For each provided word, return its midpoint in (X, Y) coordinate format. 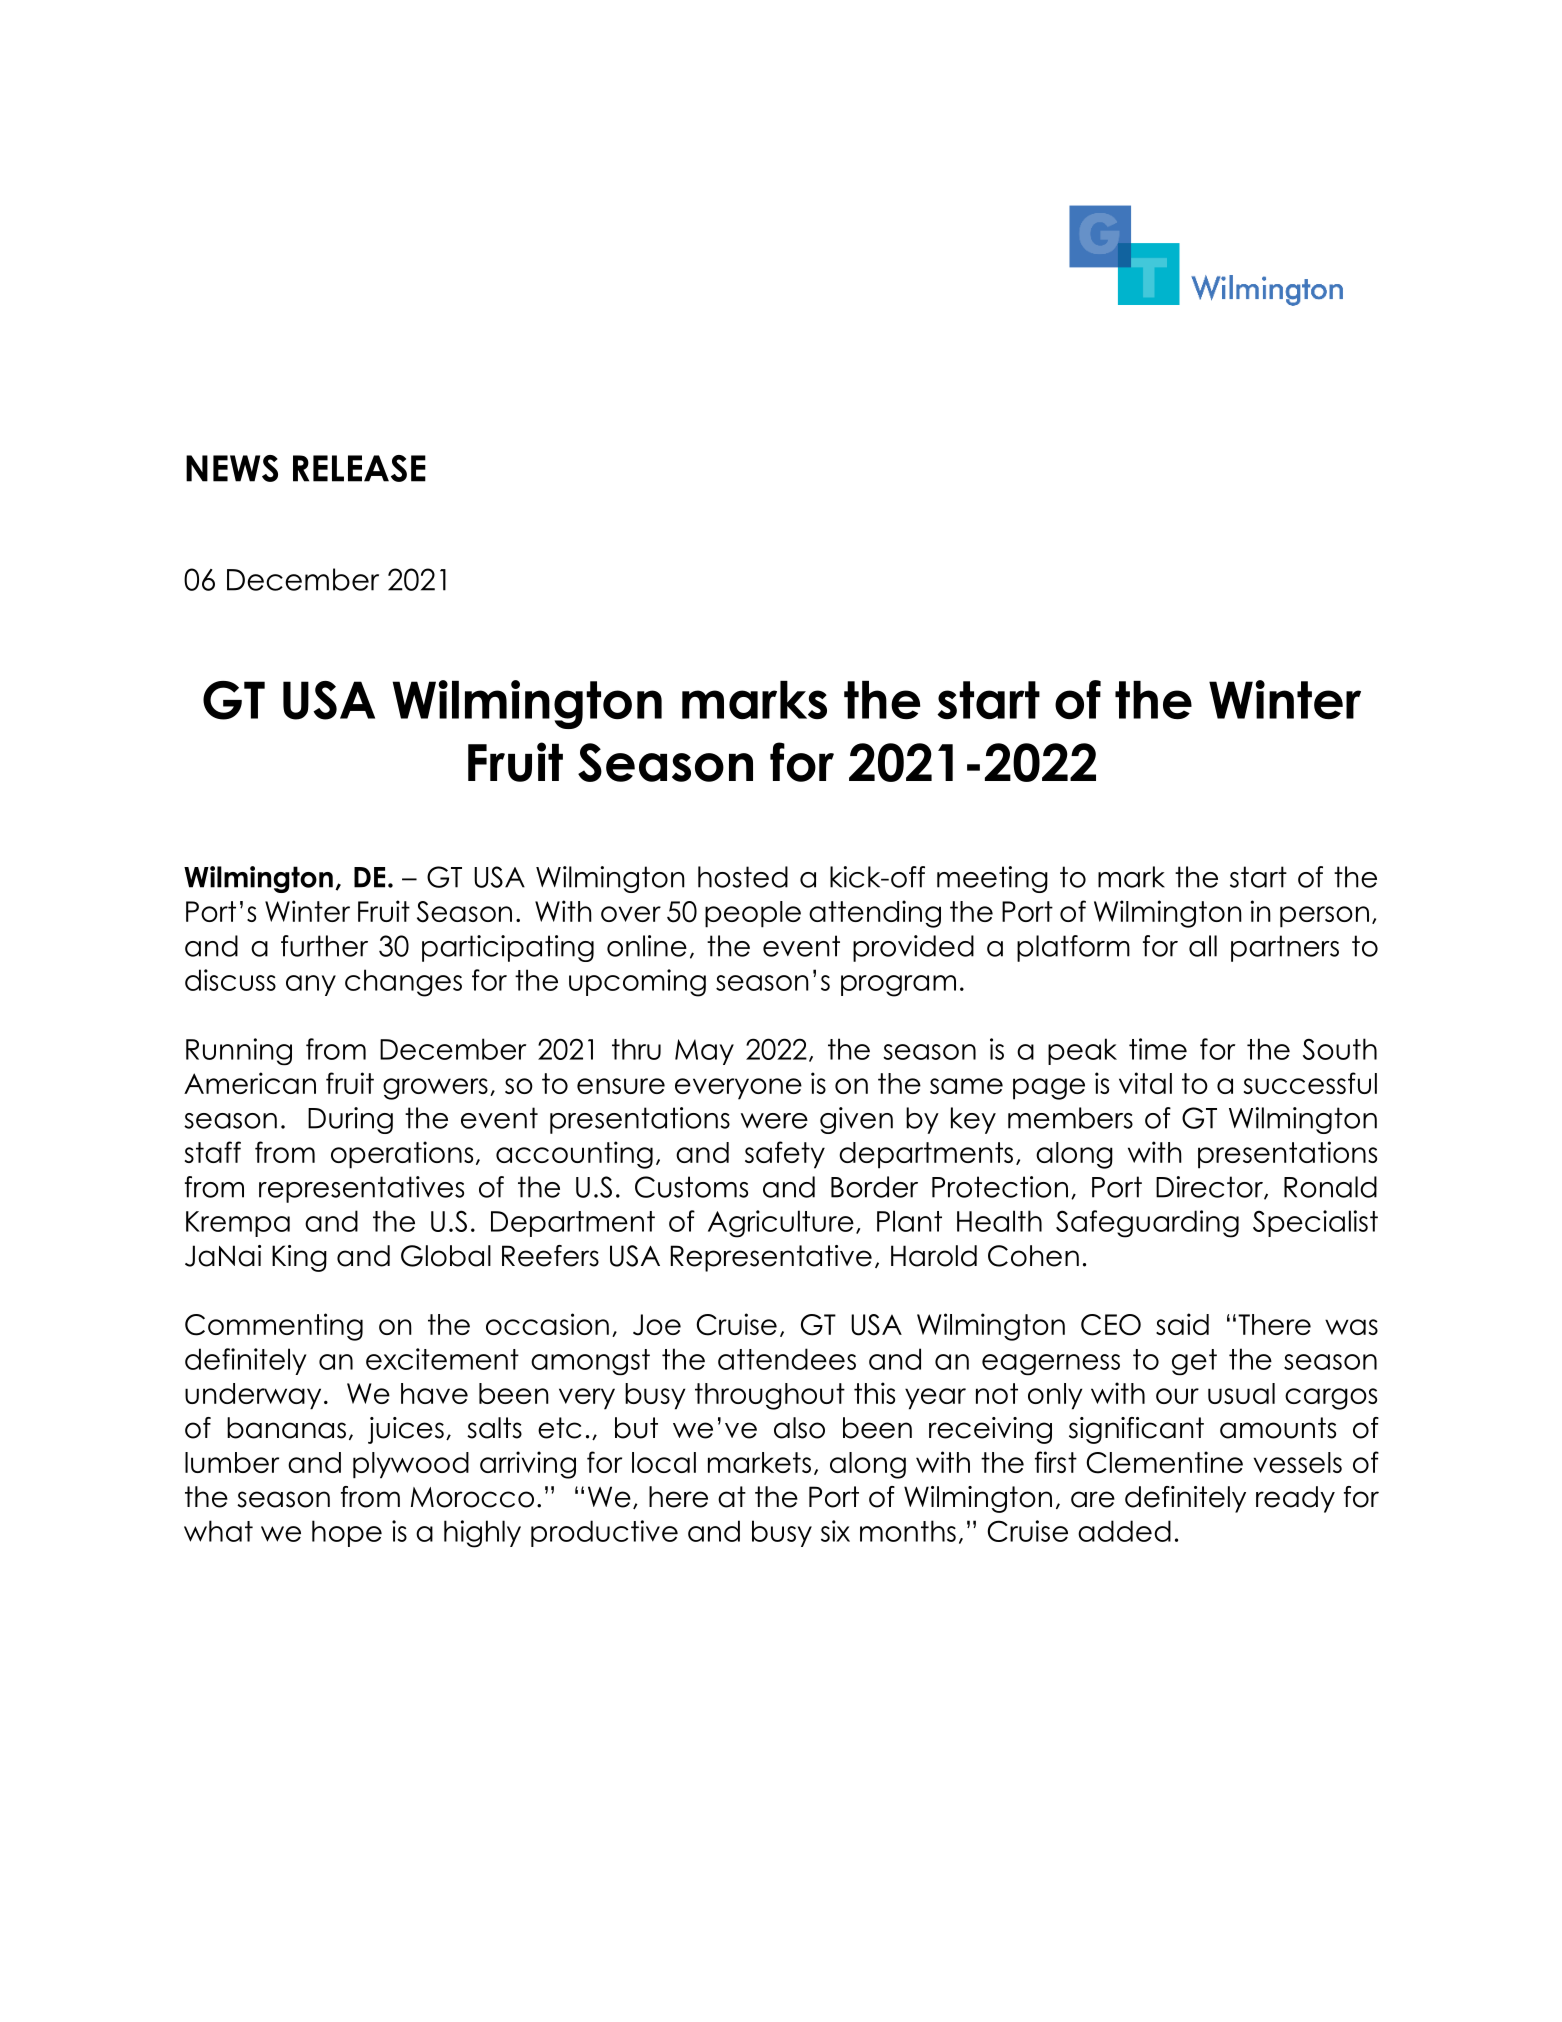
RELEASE (359, 468)
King (299, 1258)
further (324, 946)
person (1324, 917)
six (835, 1531)
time (1158, 1049)
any (311, 985)
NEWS (232, 468)
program (898, 986)
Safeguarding (1147, 1224)
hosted (743, 877)
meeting (992, 879)
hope (347, 1533)
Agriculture (781, 1224)
